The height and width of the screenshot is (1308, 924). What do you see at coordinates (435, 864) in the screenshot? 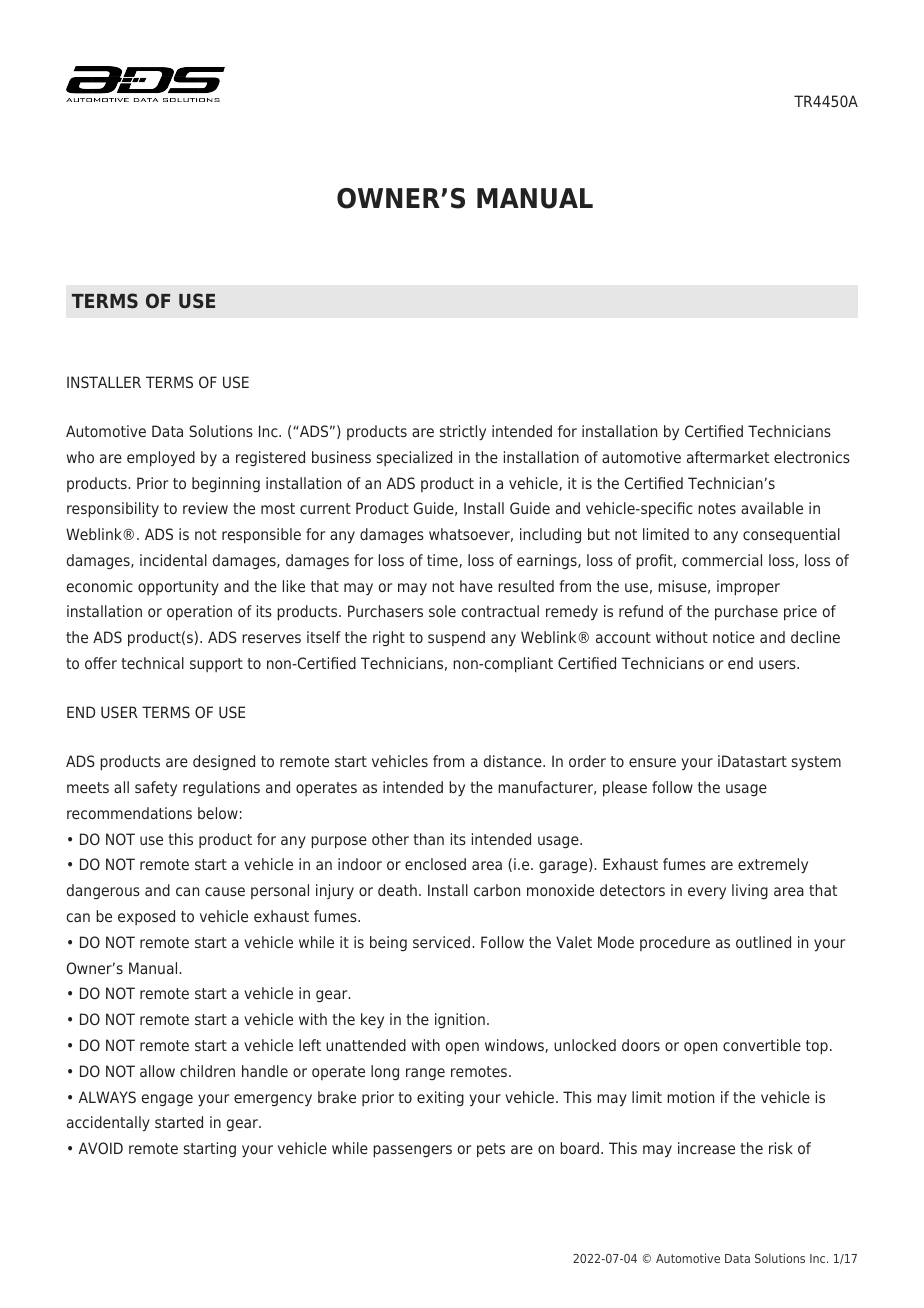
I see `enclosed` at bounding box center [435, 864].
